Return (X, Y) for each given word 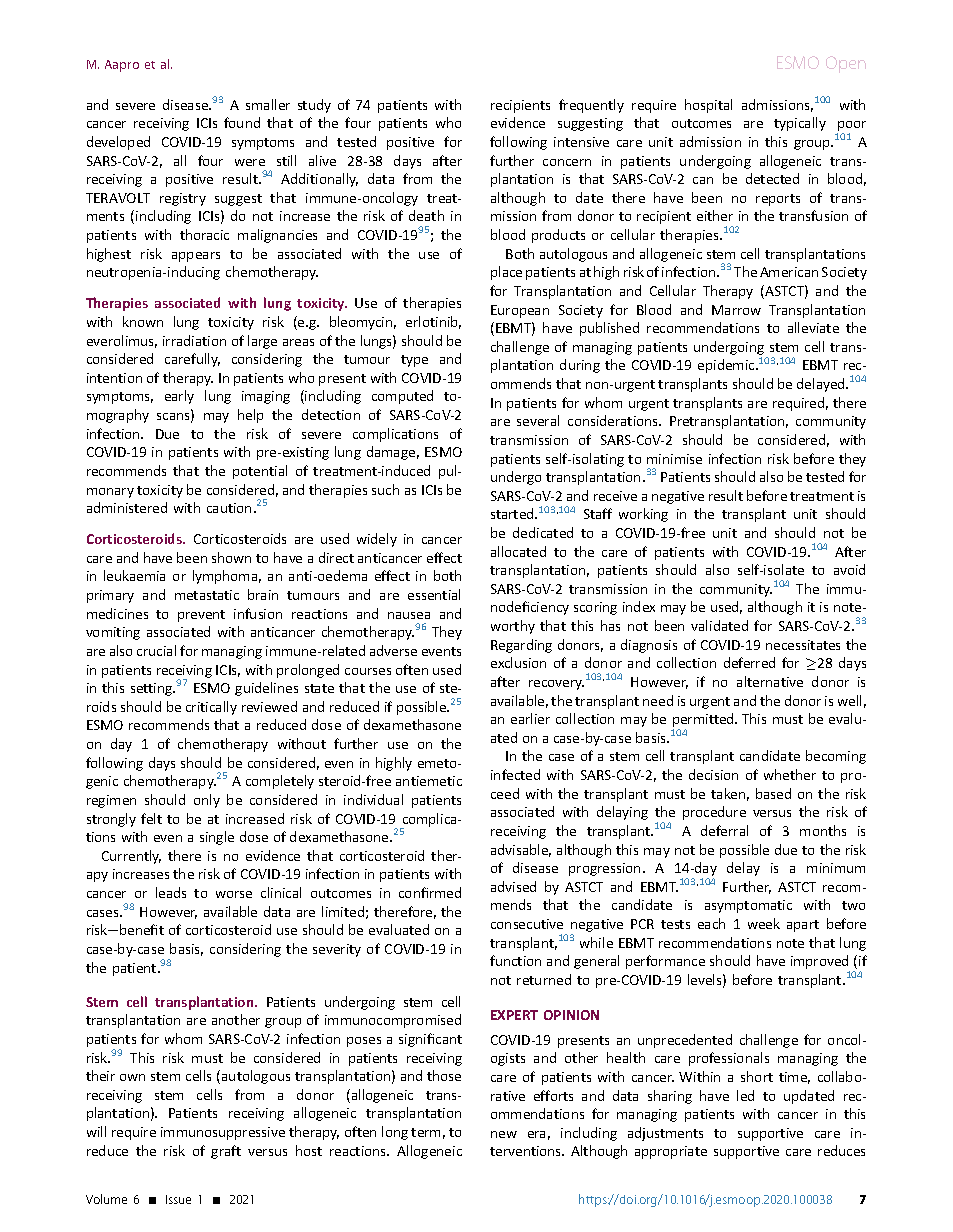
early (179, 397)
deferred (749, 662)
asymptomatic (748, 906)
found (242, 122)
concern (567, 162)
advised (513, 886)
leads (171, 892)
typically (800, 124)
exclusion (518, 662)
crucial (156, 650)
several (538, 420)
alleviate (813, 327)
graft (226, 1152)
